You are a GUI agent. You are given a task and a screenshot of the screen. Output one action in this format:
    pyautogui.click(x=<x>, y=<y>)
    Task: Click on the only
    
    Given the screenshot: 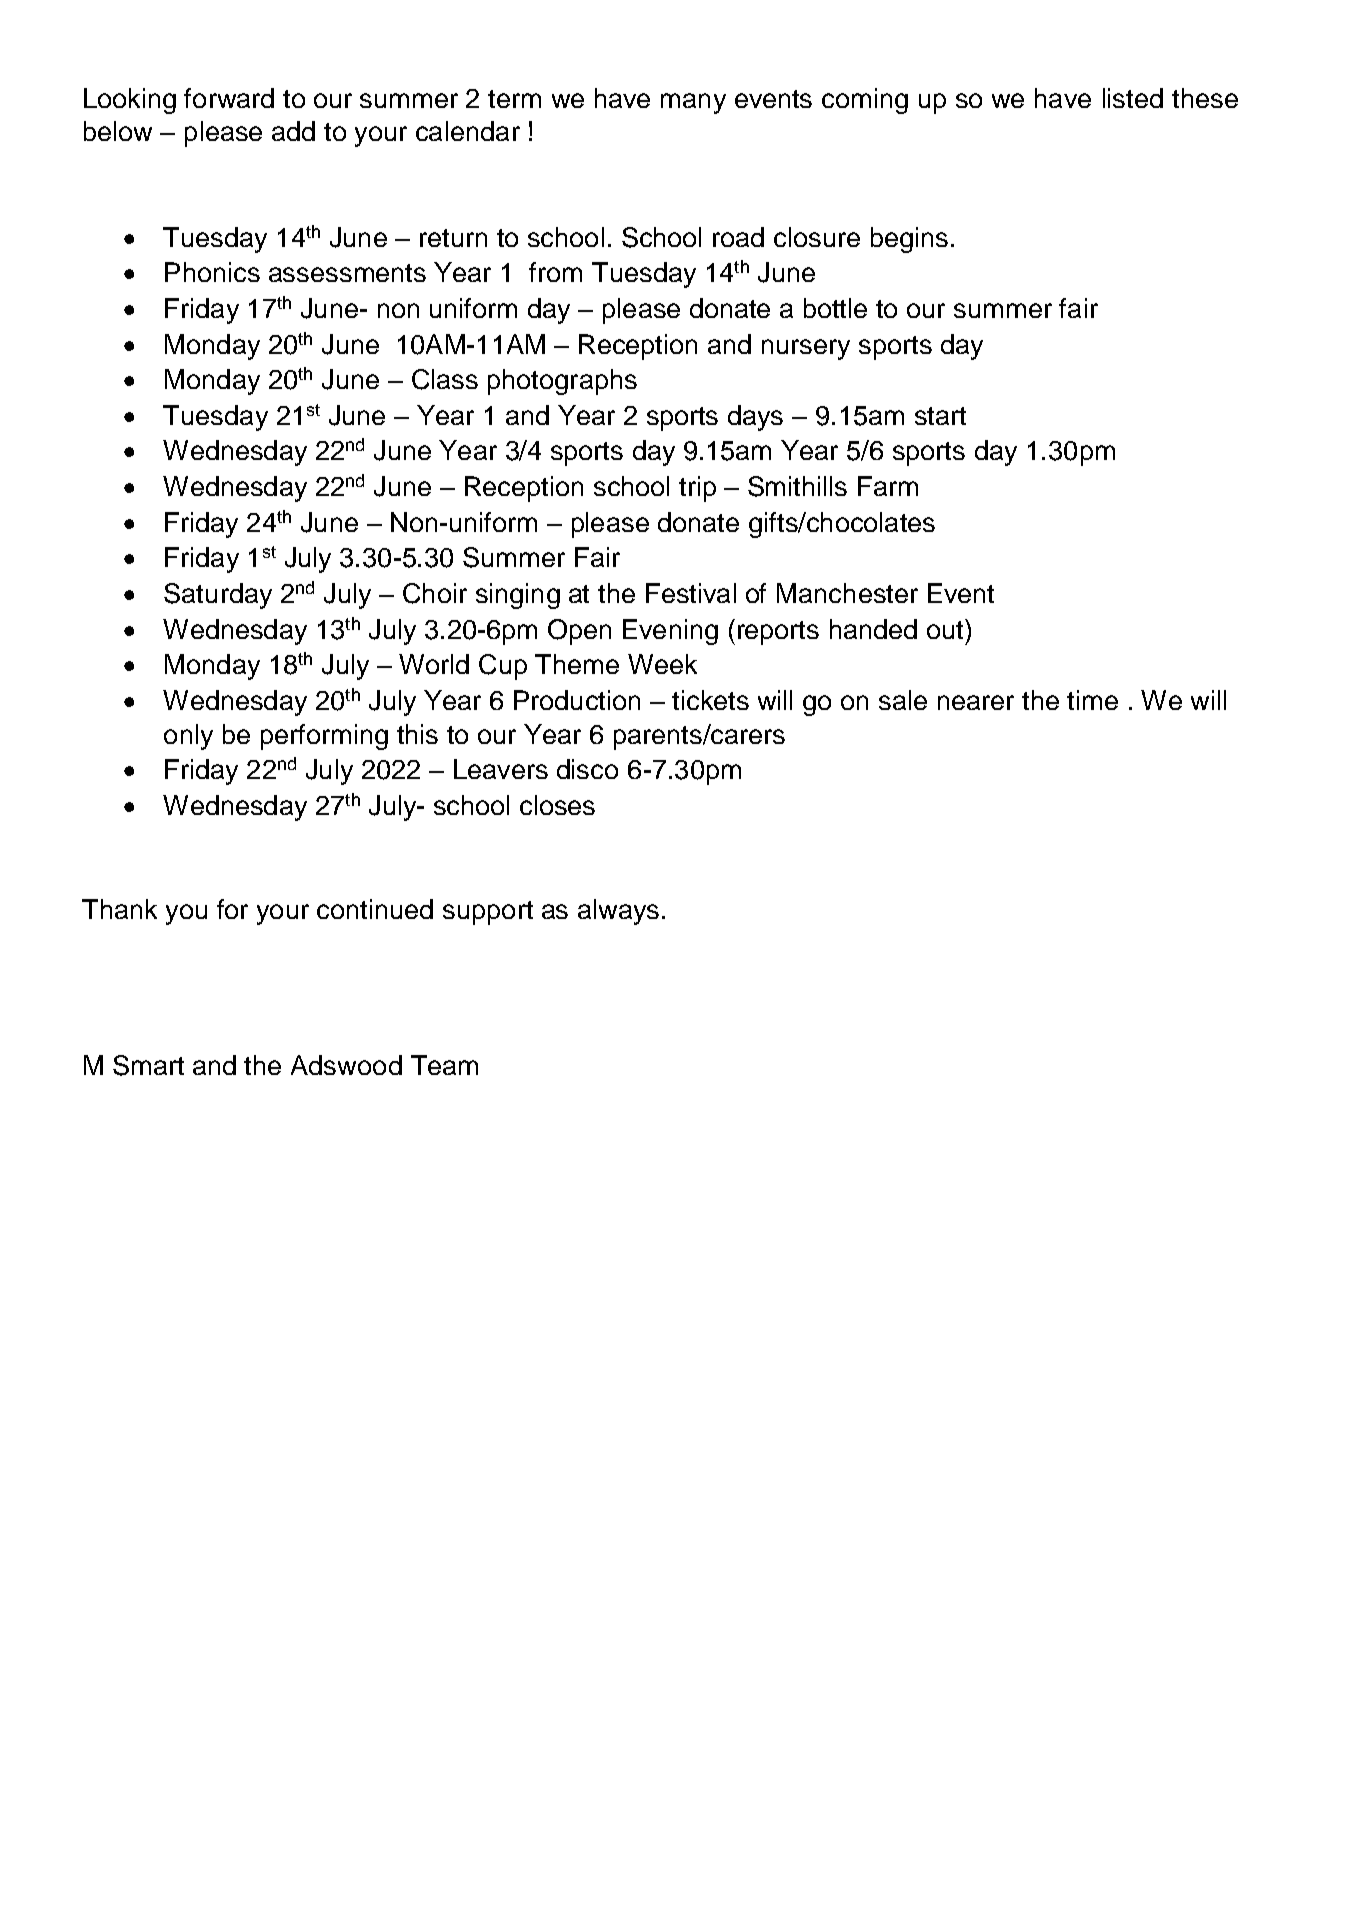 What is the action you would take?
    pyautogui.click(x=188, y=737)
